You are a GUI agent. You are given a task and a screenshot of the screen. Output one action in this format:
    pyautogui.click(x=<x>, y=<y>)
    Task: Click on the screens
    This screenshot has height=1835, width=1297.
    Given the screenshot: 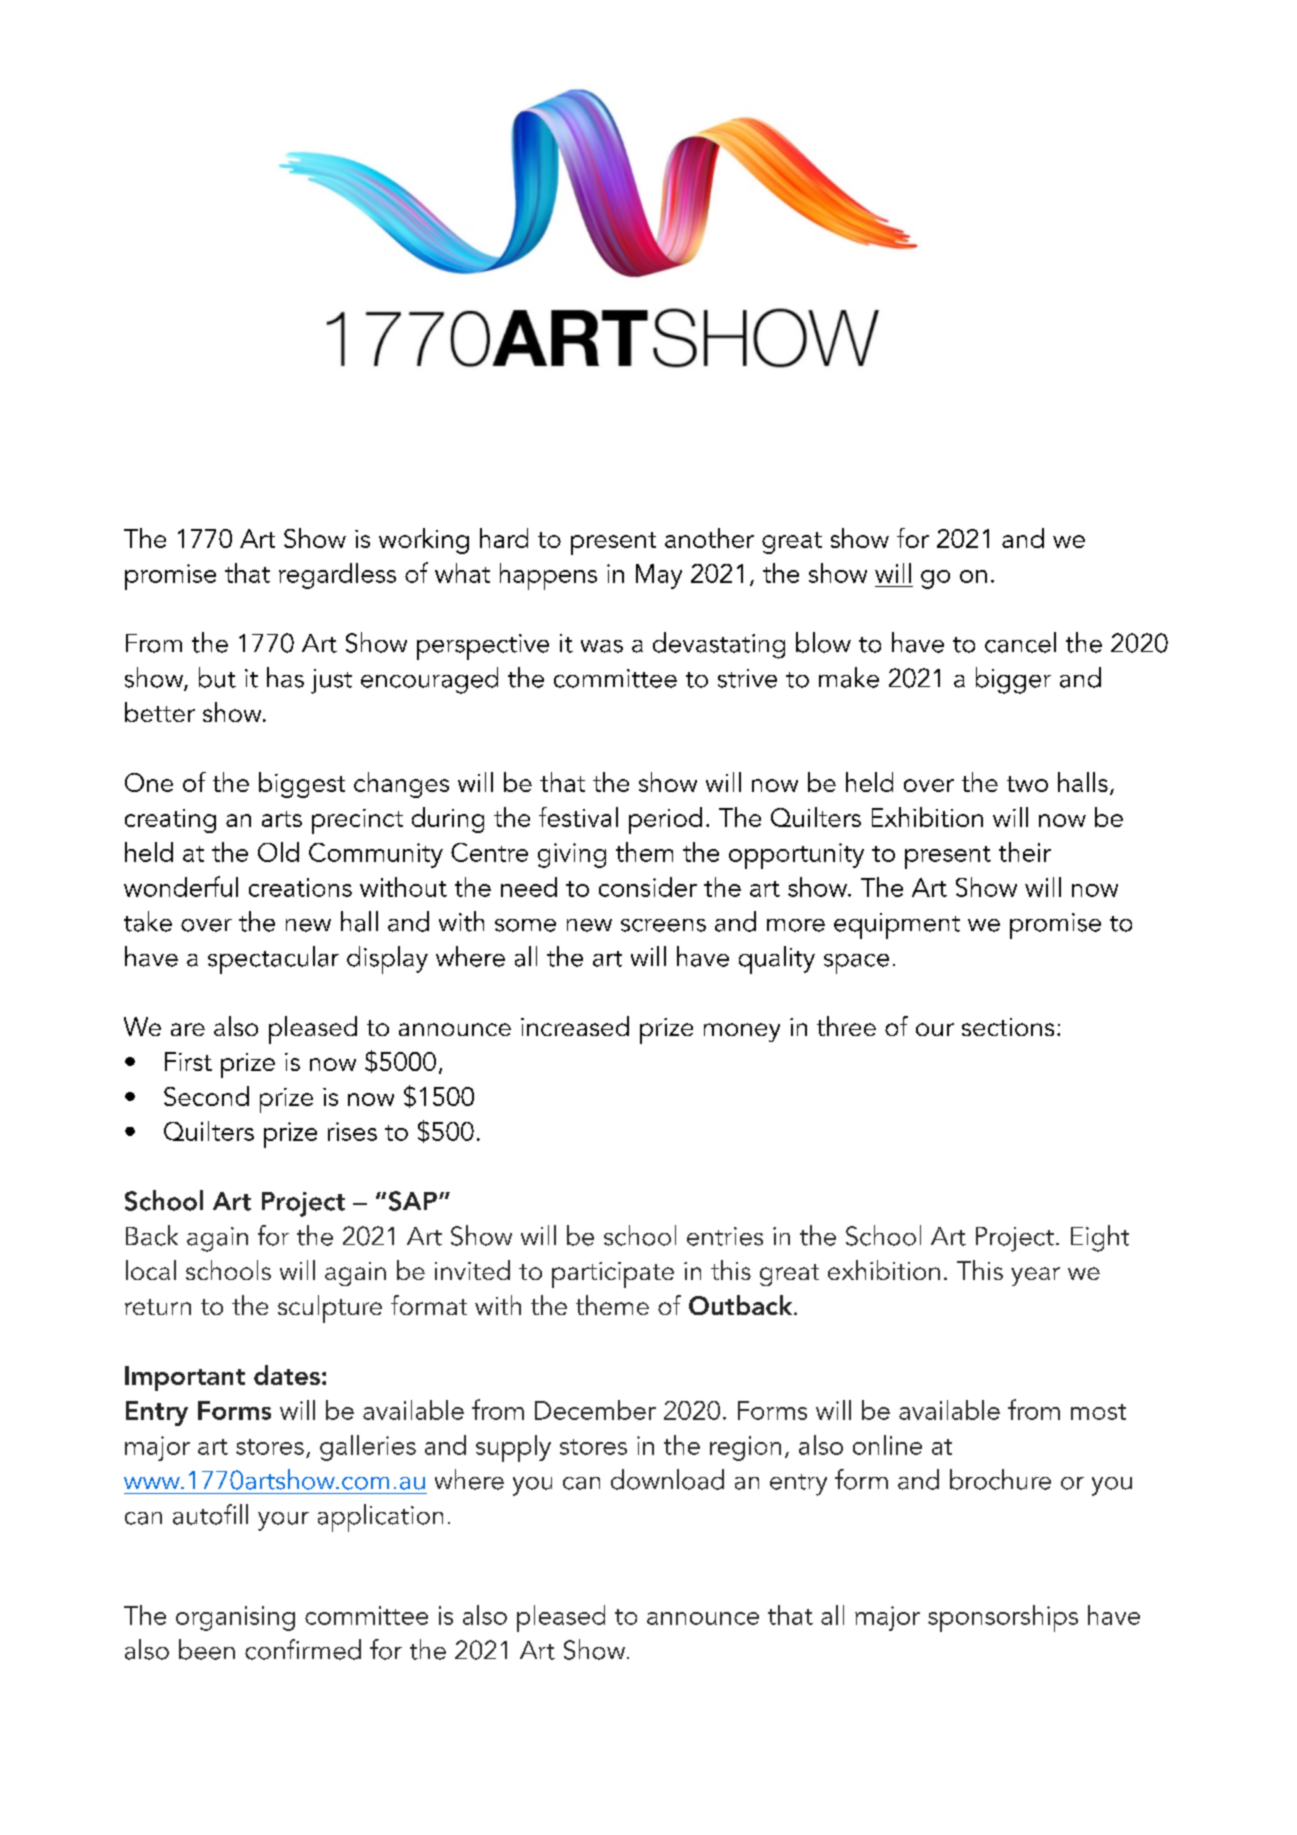 What is the action you would take?
    pyautogui.click(x=663, y=925)
